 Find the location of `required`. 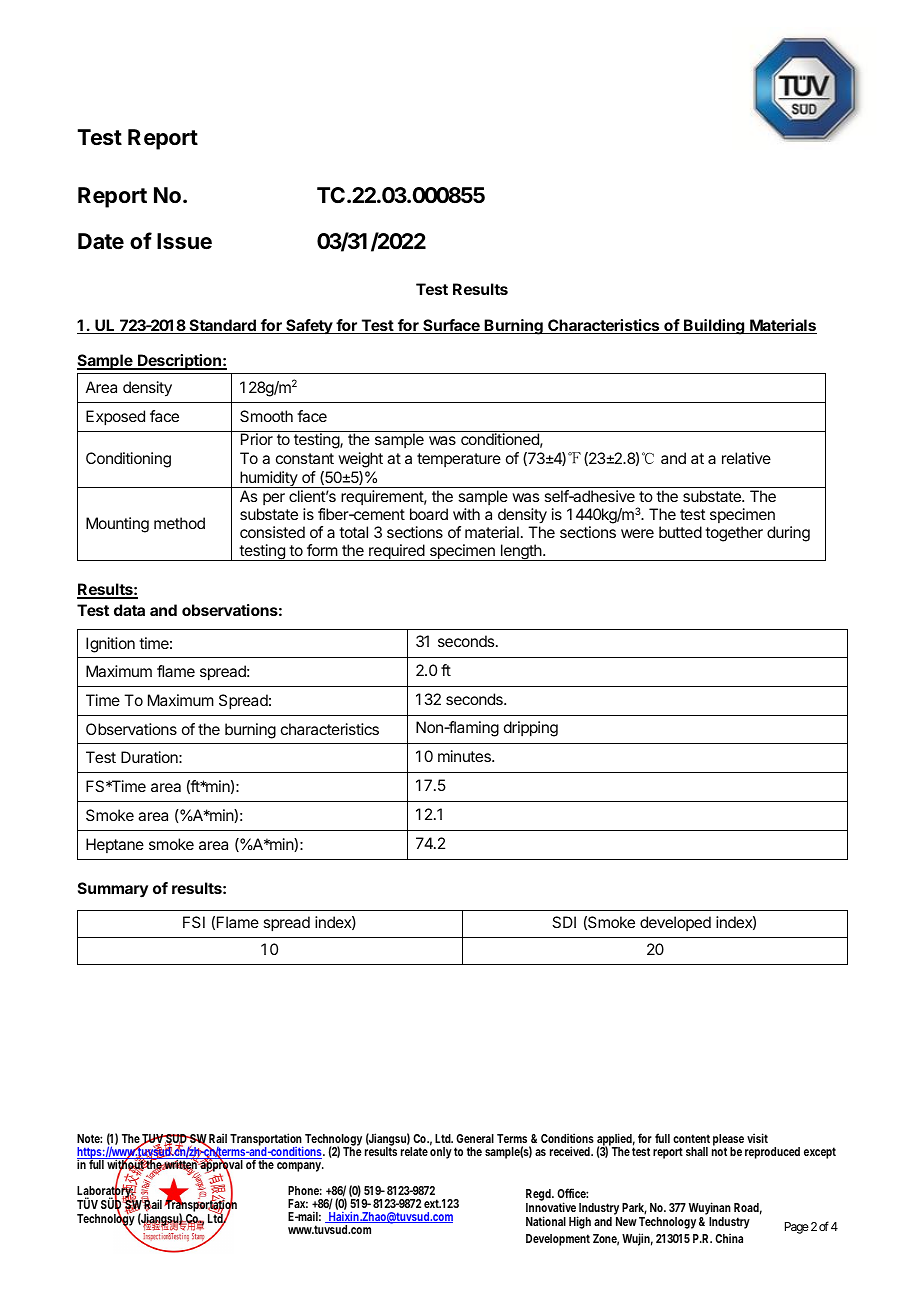

required is located at coordinates (396, 552).
